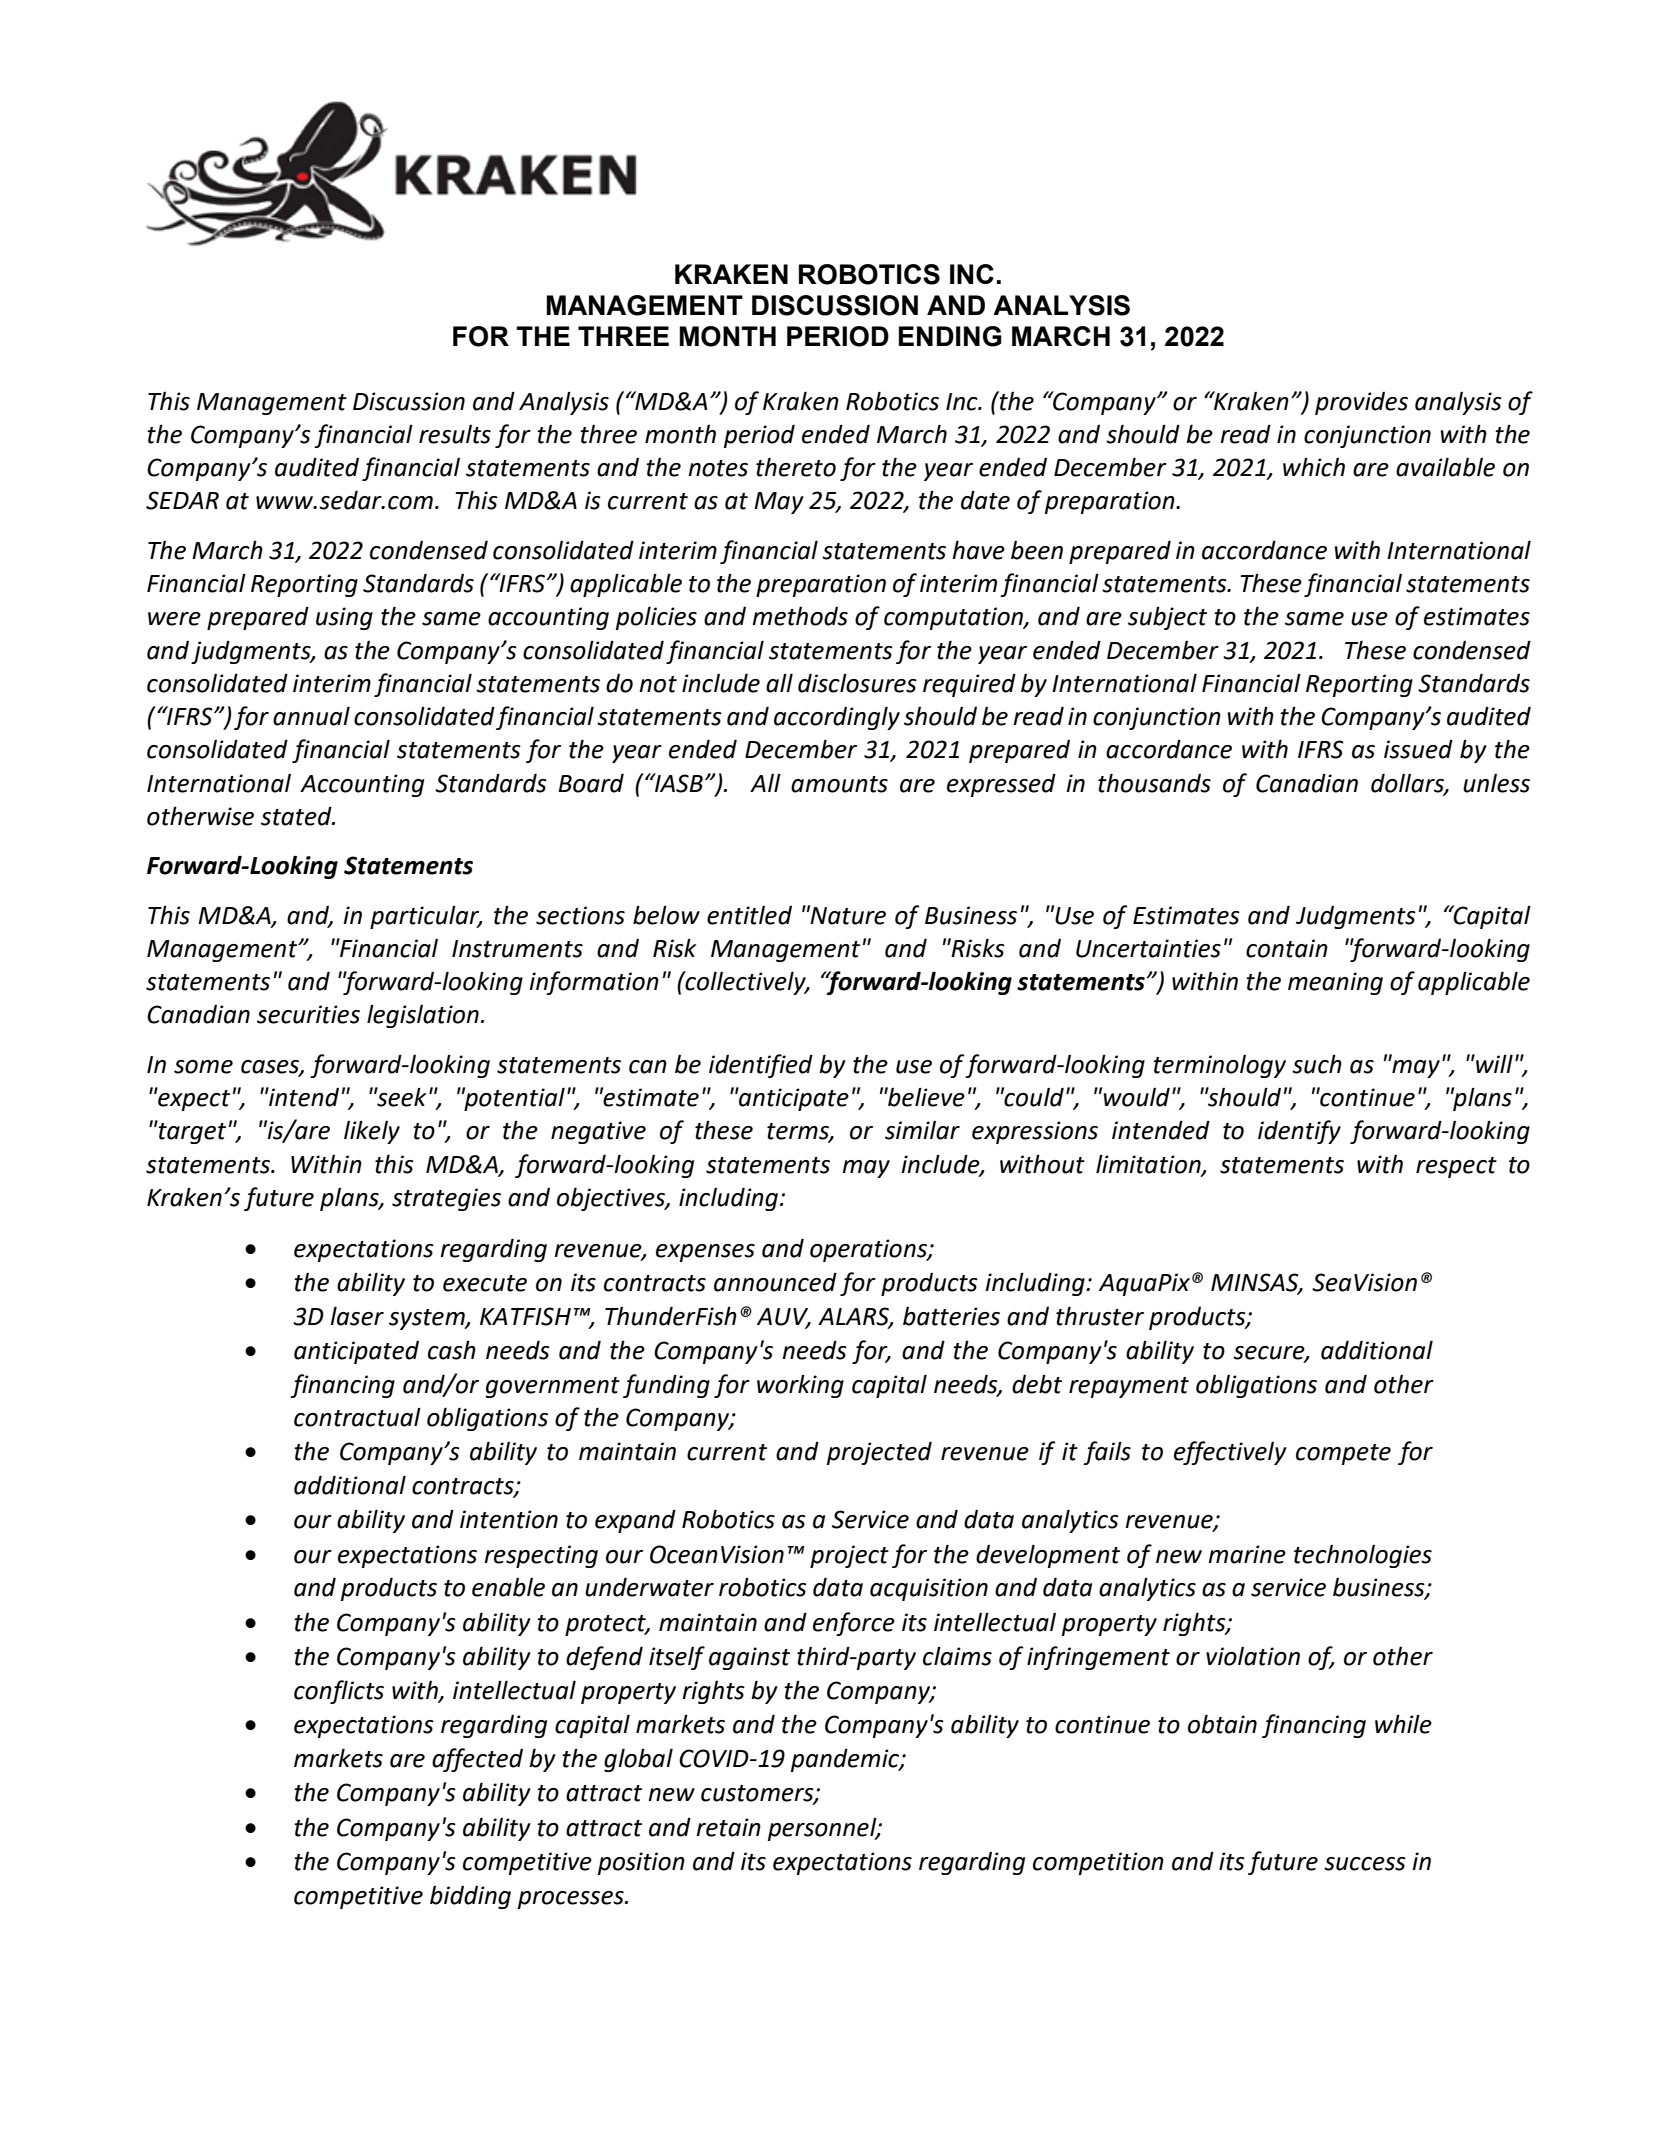 The image size is (1665, 2155). What do you see at coordinates (728, 1827) in the document?
I see `retain` at bounding box center [728, 1827].
